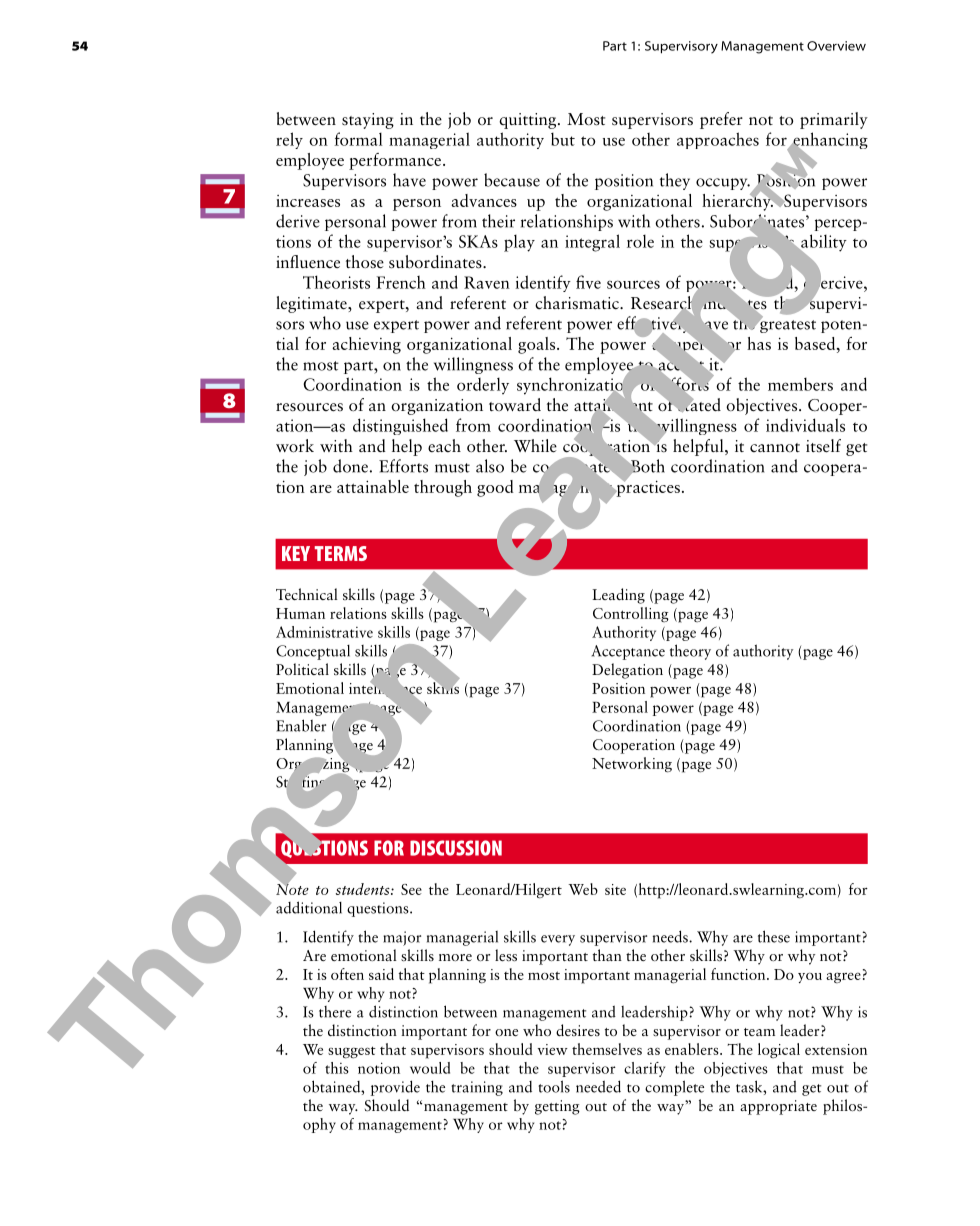 The image size is (980, 1226). Describe the element at coordinates (690, 652) in the screenshot. I see `theory` at that location.
